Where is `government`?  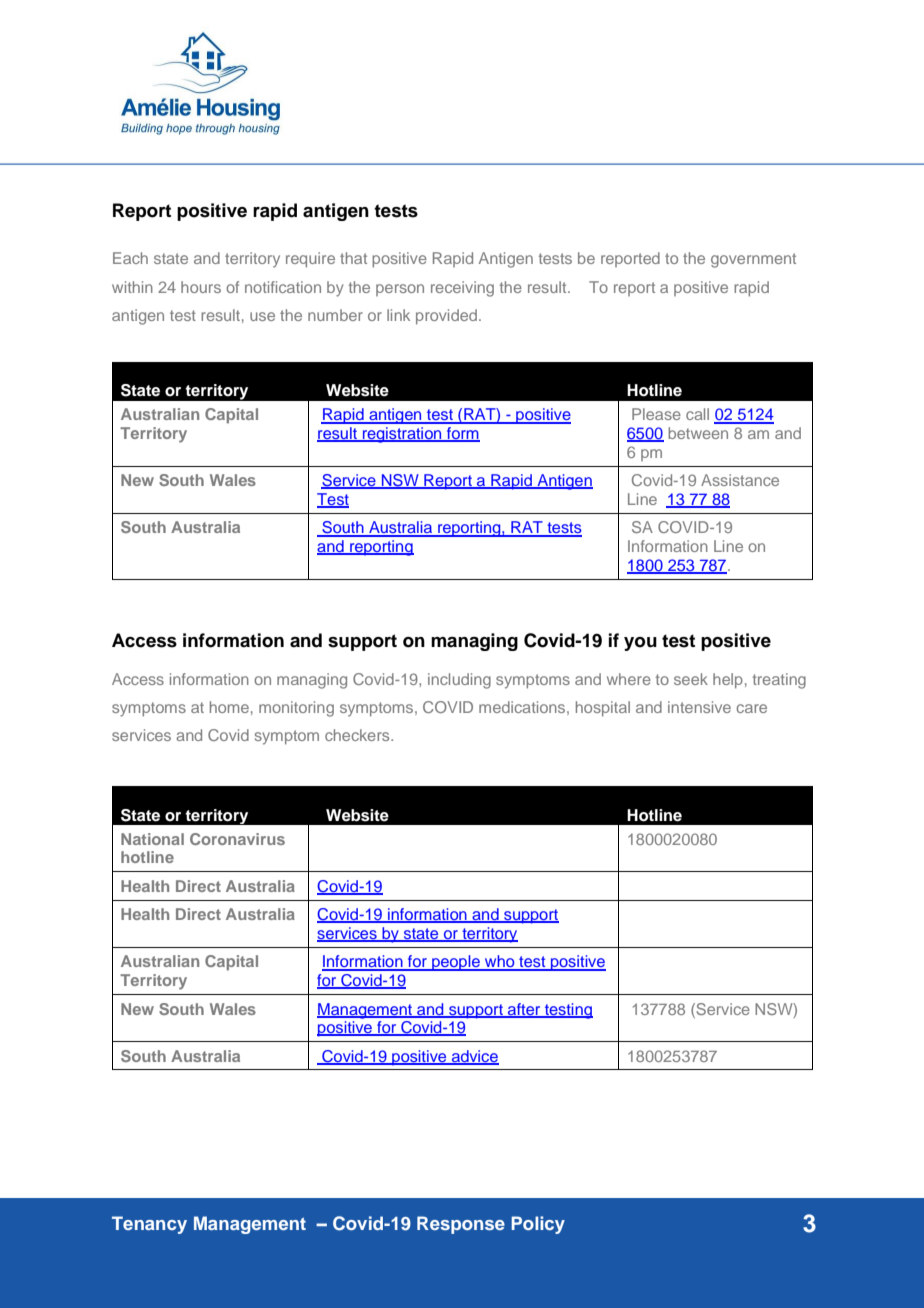 government is located at coordinates (753, 260).
